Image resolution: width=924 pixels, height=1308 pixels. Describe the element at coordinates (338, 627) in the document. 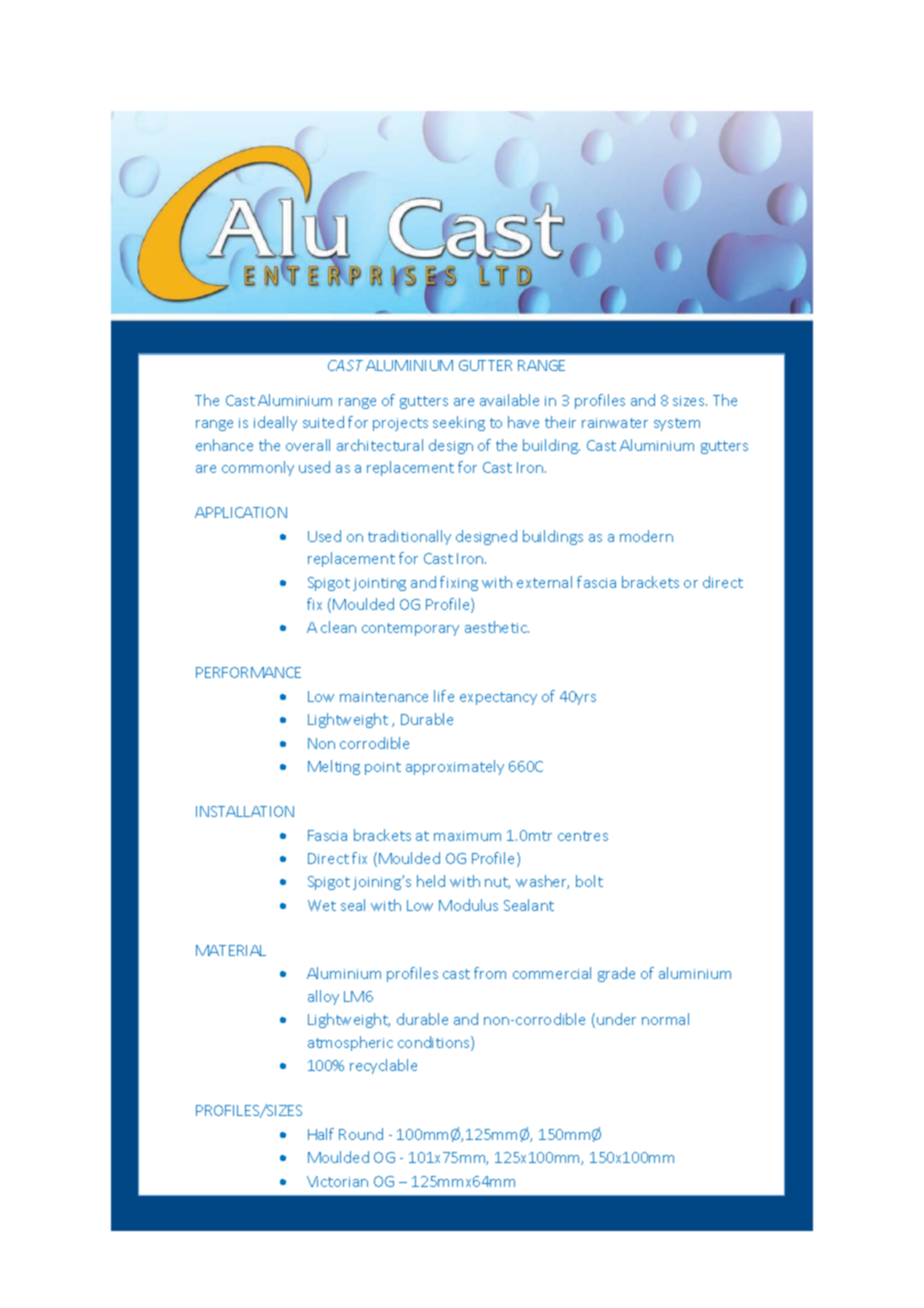

I see `clean` at that location.
